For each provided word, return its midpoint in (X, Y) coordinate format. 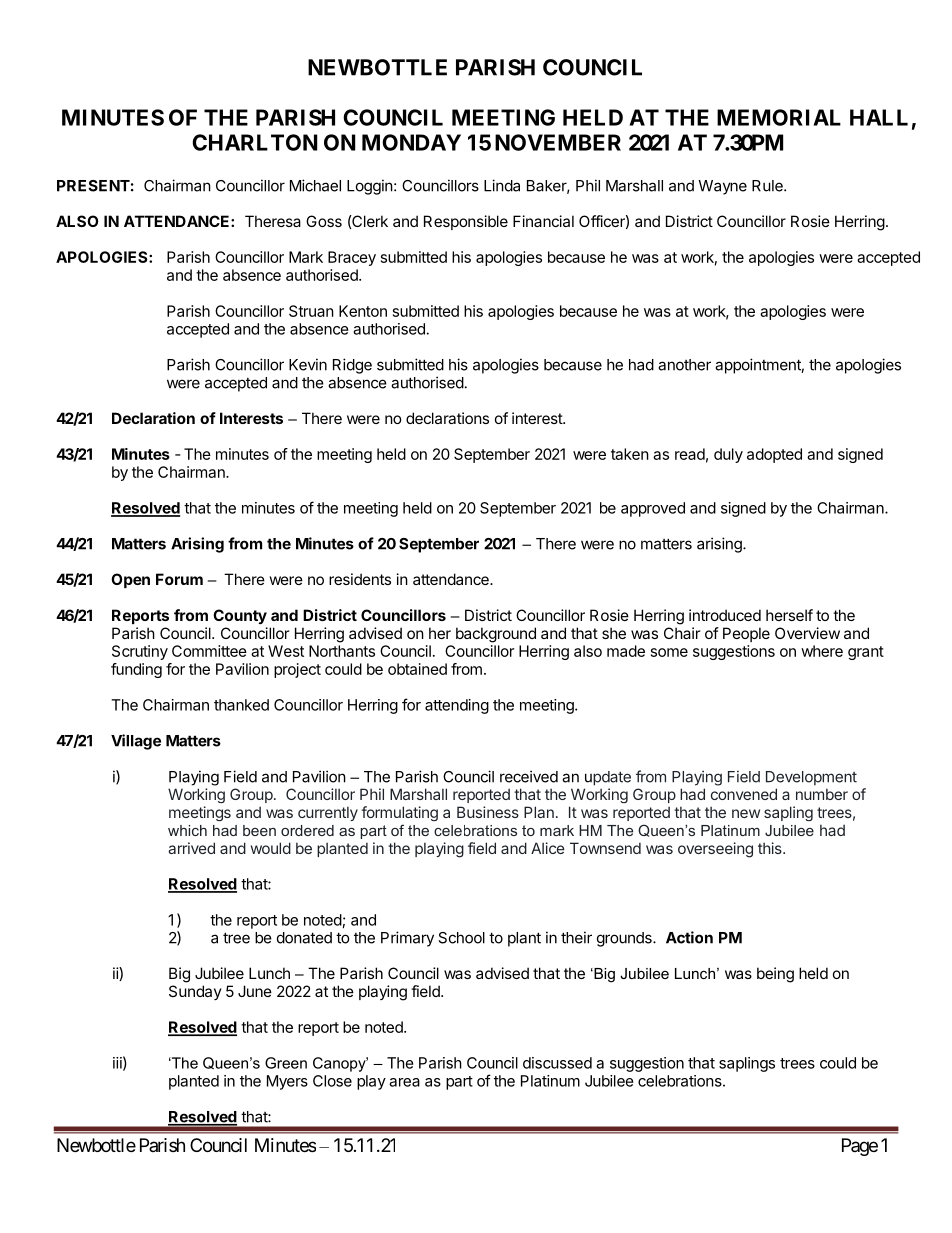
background (496, 635)
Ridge (352, 366)
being (775, 975)
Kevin (308, 364)
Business (488, 812)
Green (286, 1063)
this (771, 848)
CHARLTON (255, 142)
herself (789, 615)
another (684, 365)
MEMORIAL (779, 117)
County (240, 616)
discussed (557, 1063)
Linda (502, 185)
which (187, 830)
